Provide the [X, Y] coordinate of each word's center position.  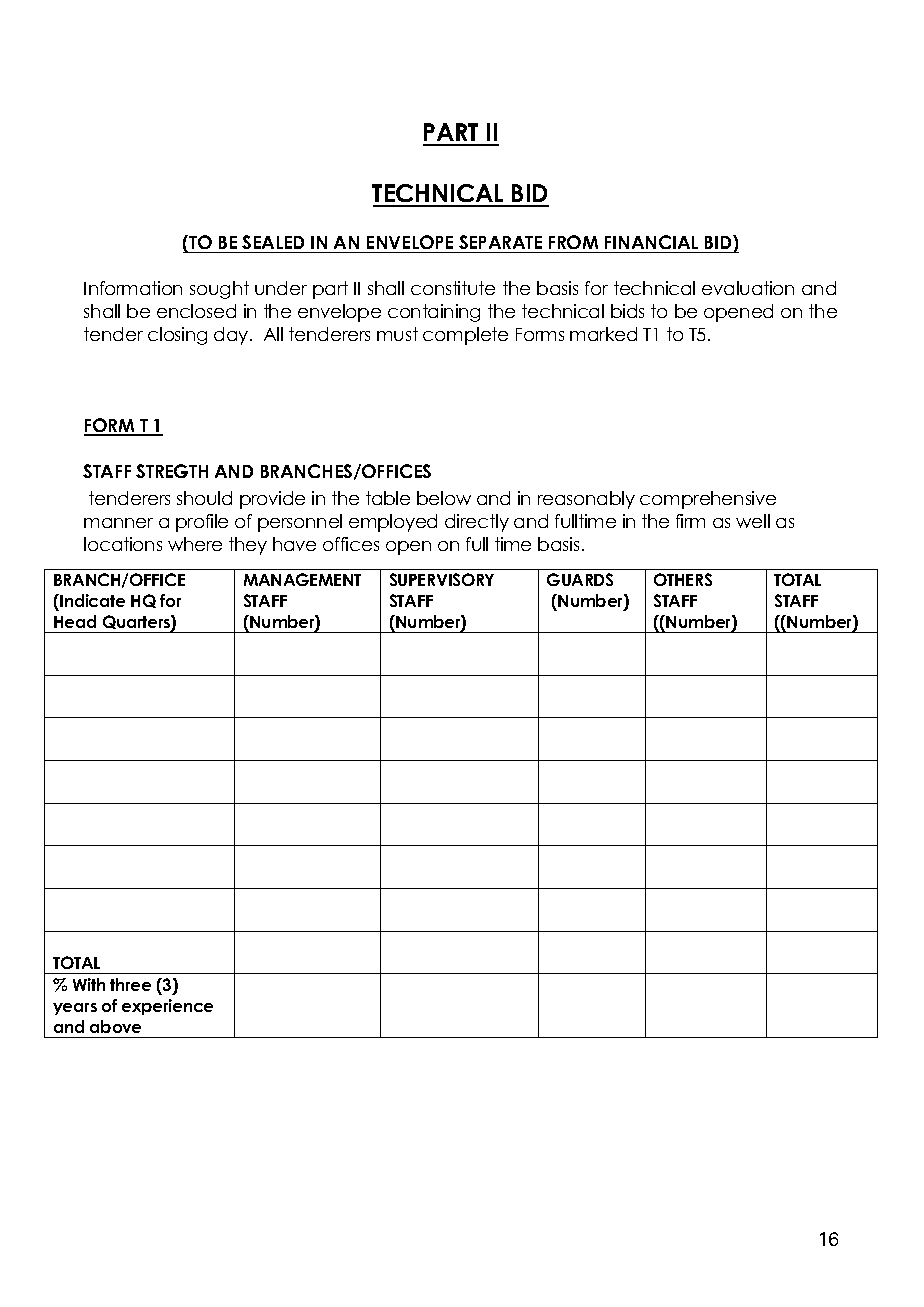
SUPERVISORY [442, 579]
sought [219, 290]
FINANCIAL [652, 244]
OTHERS [683, 579]
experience [167, 1007]
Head [75, 621]
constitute [453, 288]
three [130, 984]
